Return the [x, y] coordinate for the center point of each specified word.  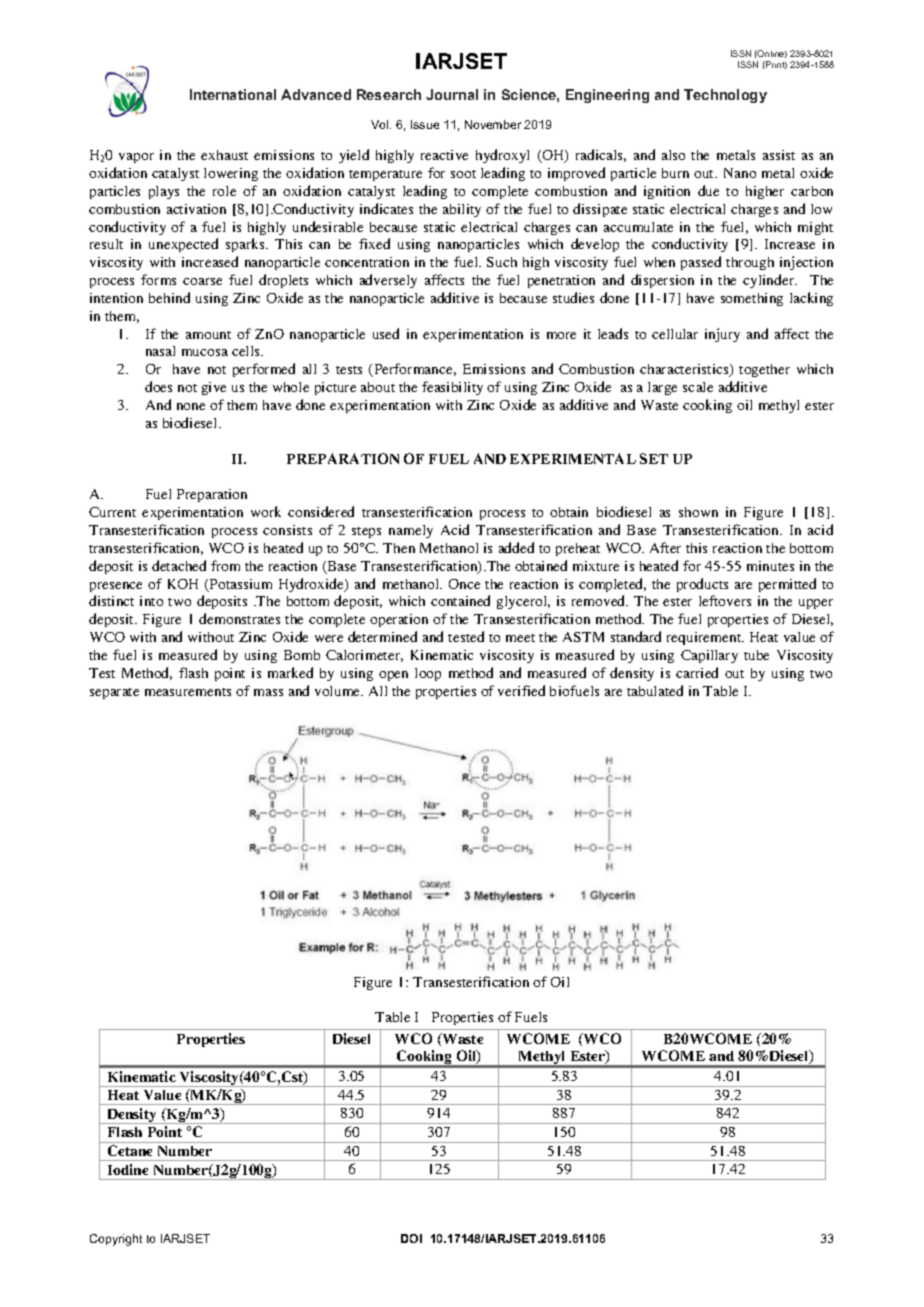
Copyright [116, 1240]
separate [114, 693]
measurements [188, 692]
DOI [411, 1238]
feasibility [452, 388]
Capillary [709, 656]
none [191, 406]
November [493, 124]
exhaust [224, 155]
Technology [725, 96]
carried [697, 672]
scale [698, 387]
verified [521, 690]
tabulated [655, 690]
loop [428, 674]
